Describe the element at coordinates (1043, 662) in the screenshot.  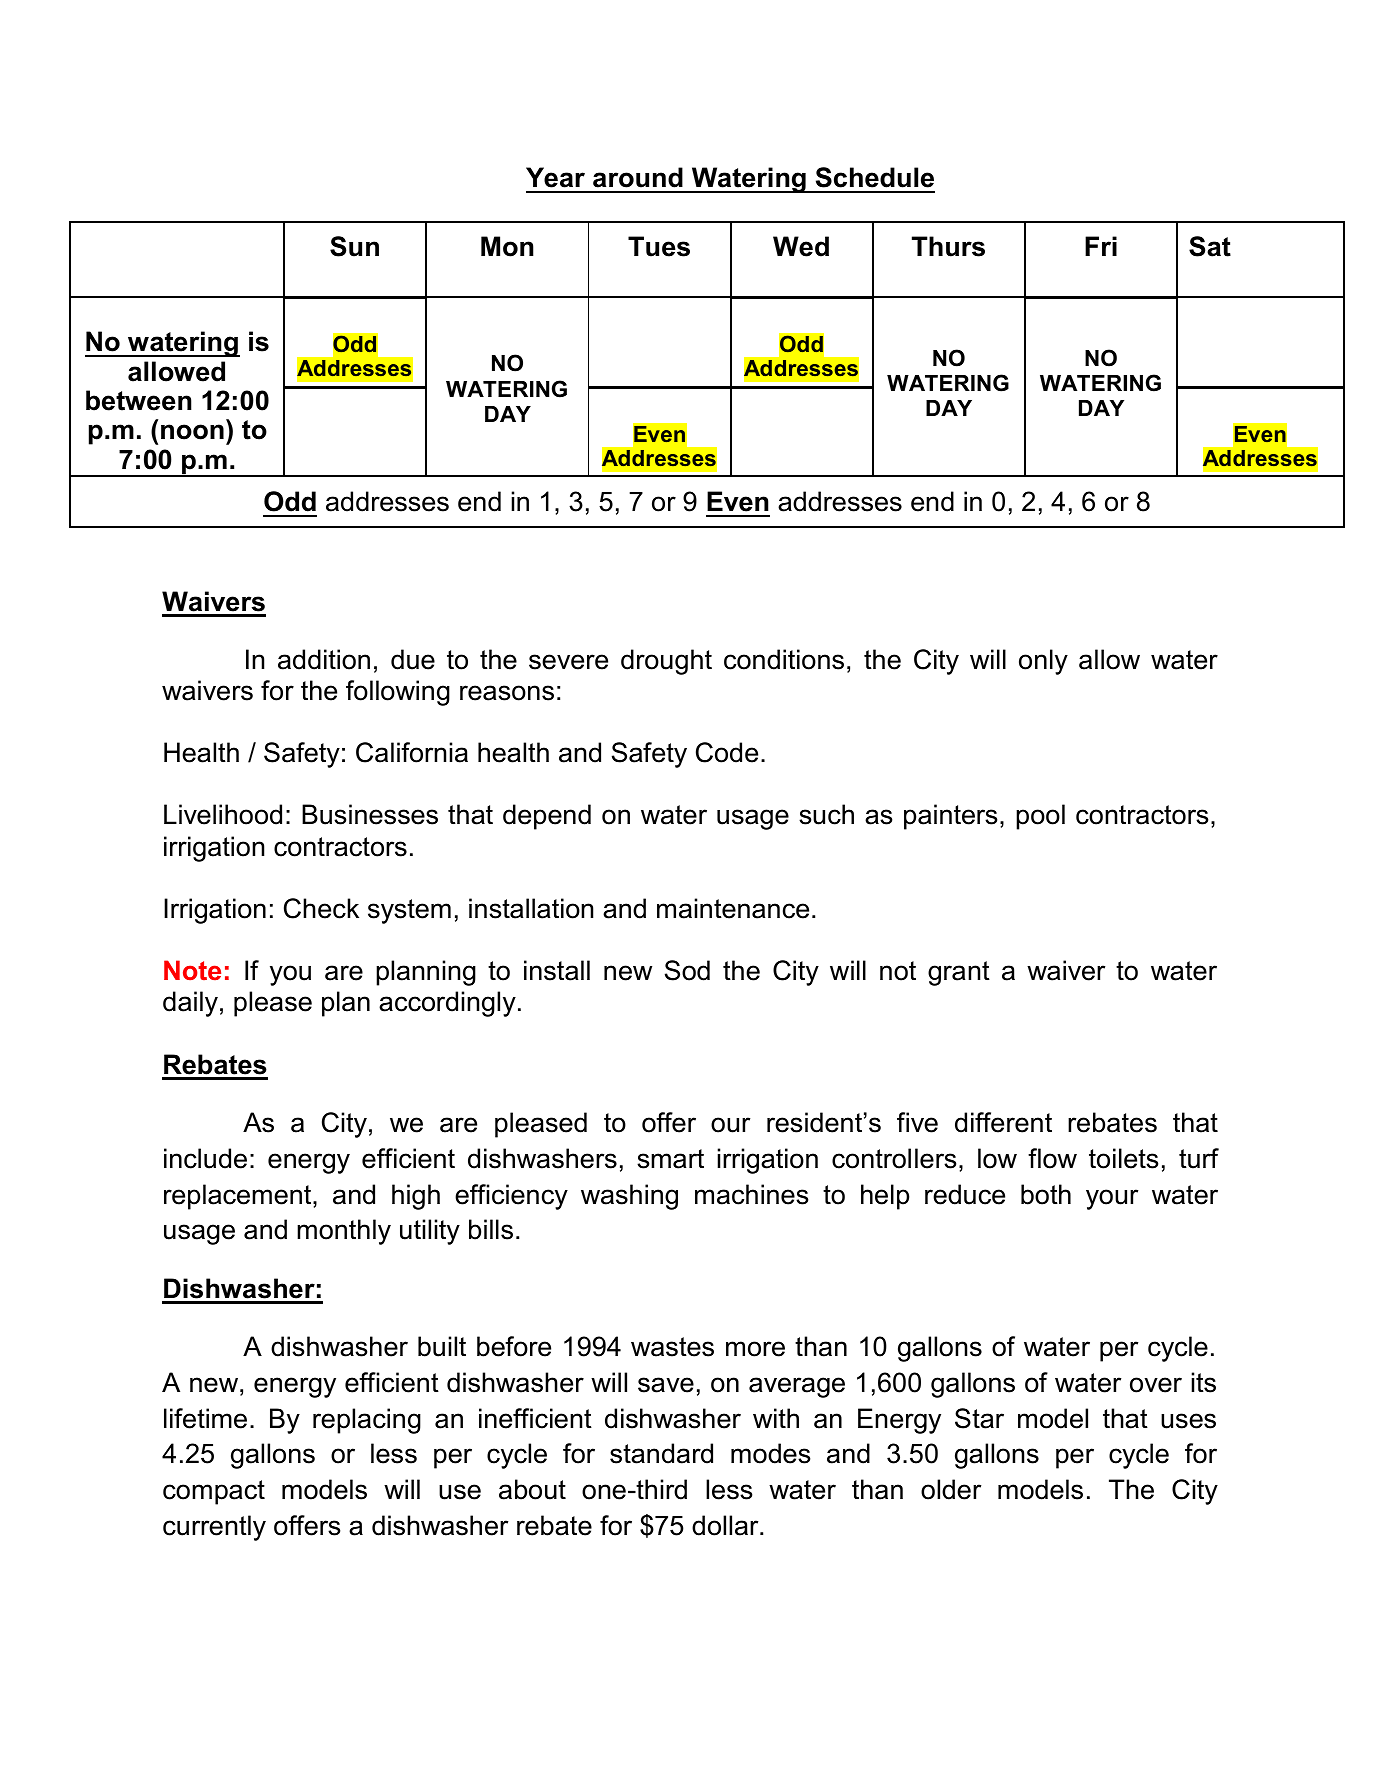
I see `only` at that location.
